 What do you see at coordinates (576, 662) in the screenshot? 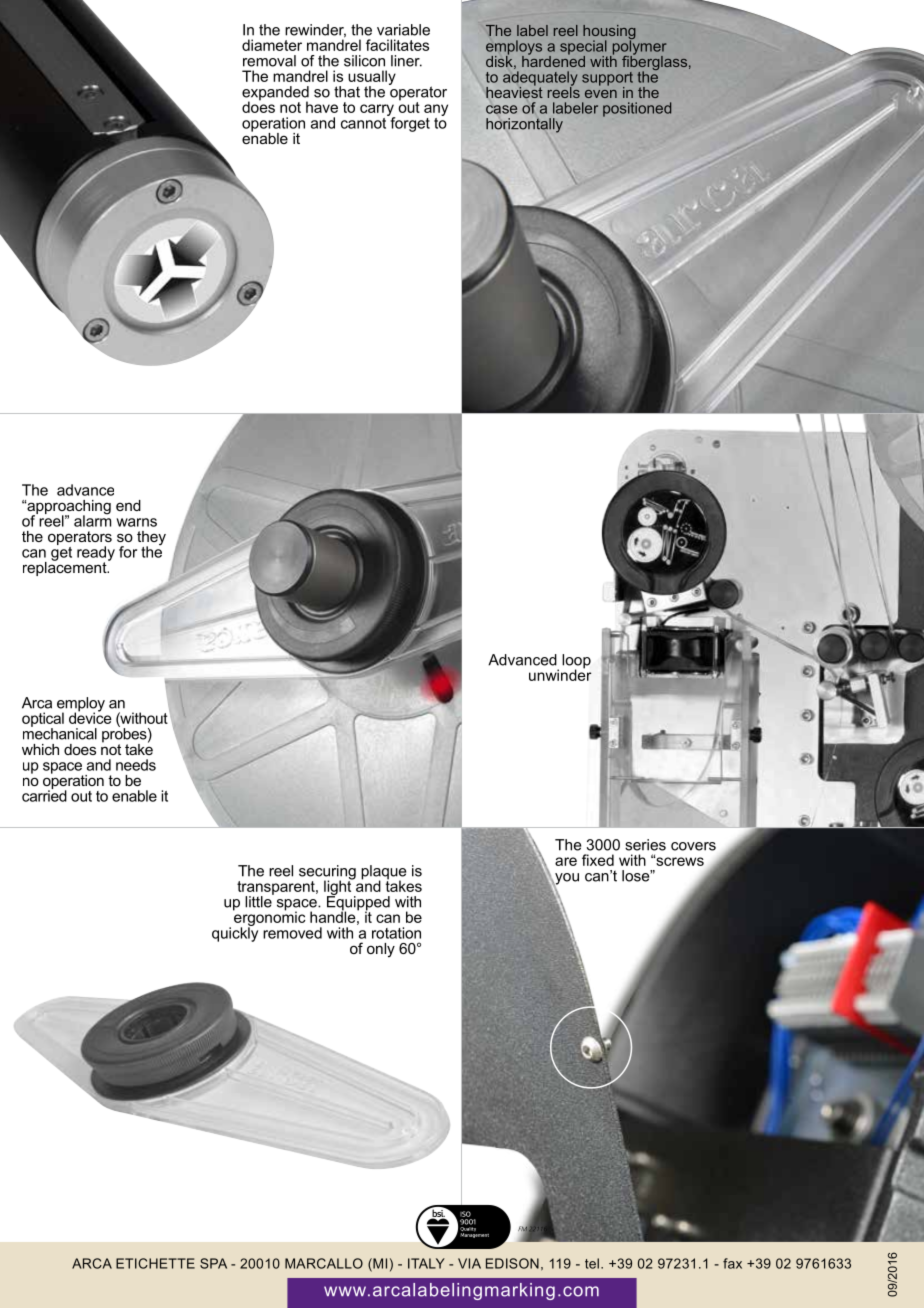
I see `loop` at bounding box center [576, 662].
